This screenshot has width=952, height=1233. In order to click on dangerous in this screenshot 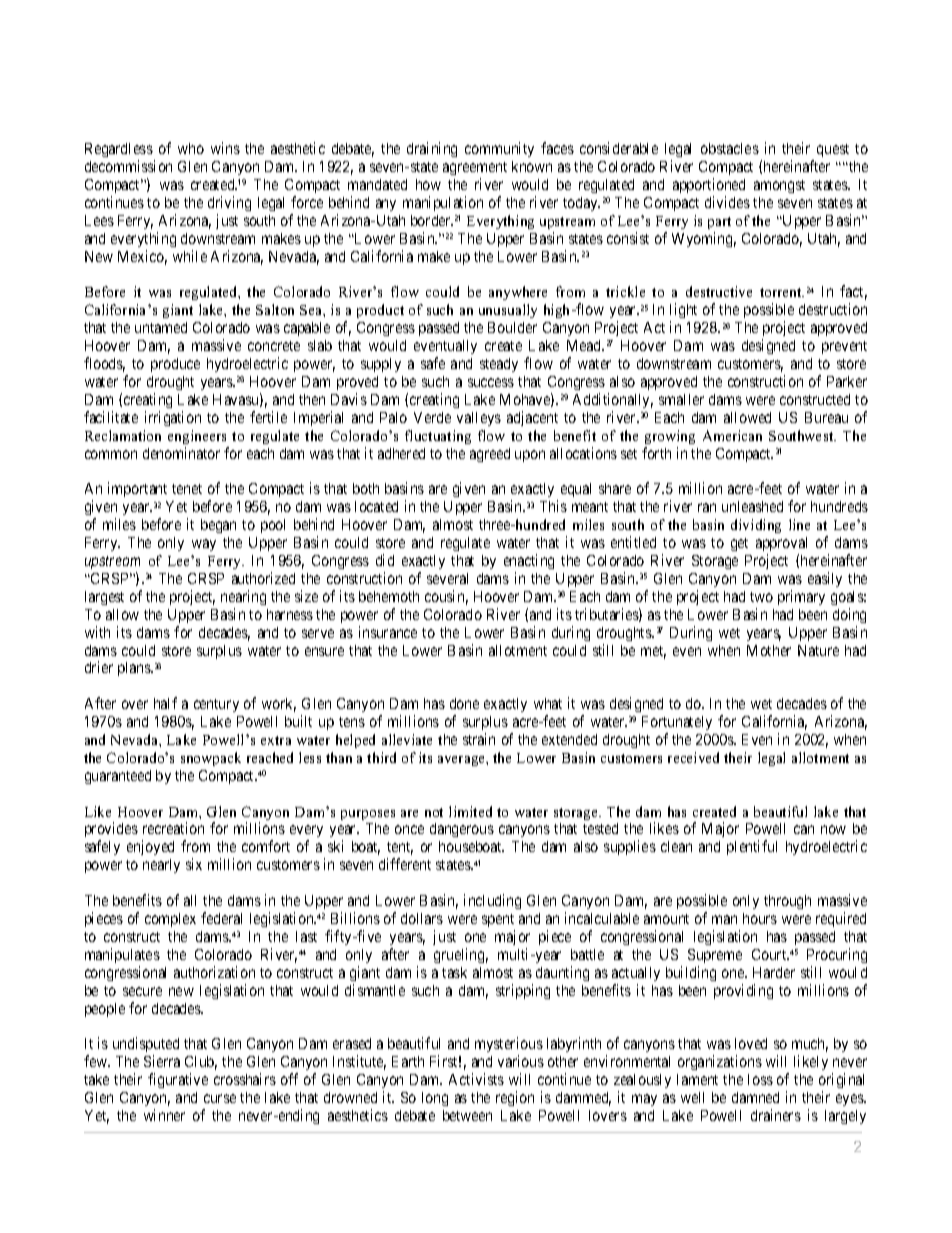, I will do `click(462, 830)`.
